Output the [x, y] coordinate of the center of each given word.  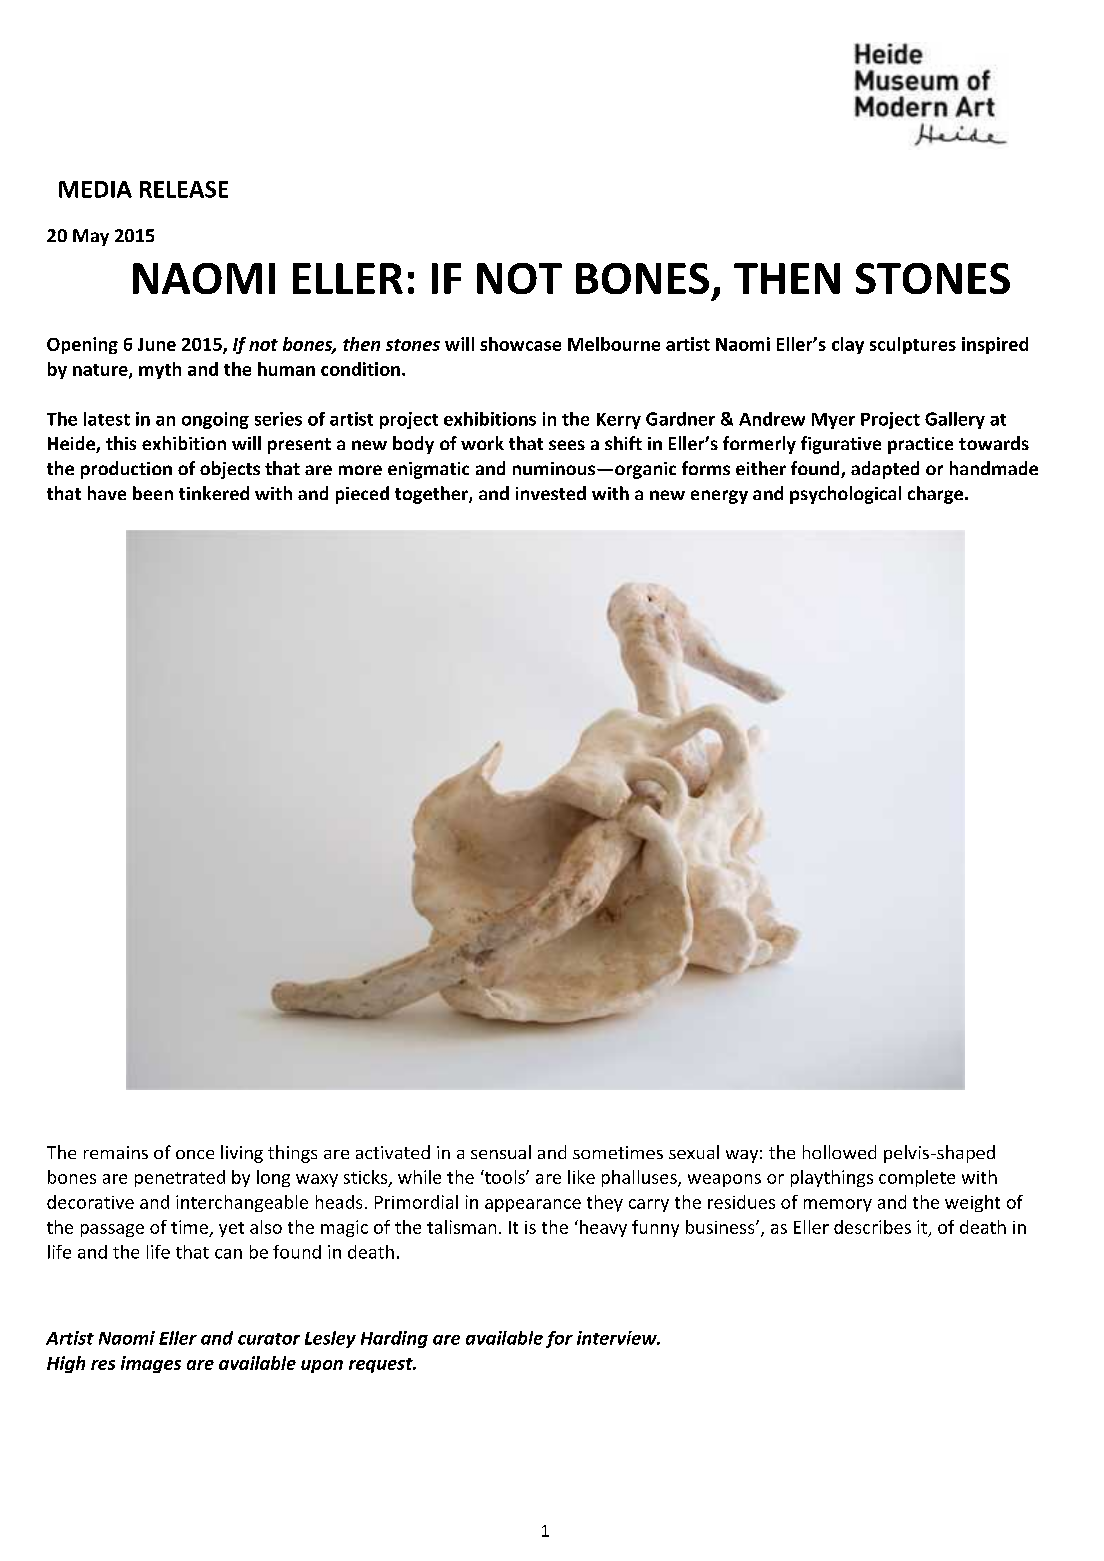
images [151, 1364]
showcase [520, 344]
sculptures [913, 345]
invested [551, 493]
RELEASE [184, 189]
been [153, 493]
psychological [845, 495]
